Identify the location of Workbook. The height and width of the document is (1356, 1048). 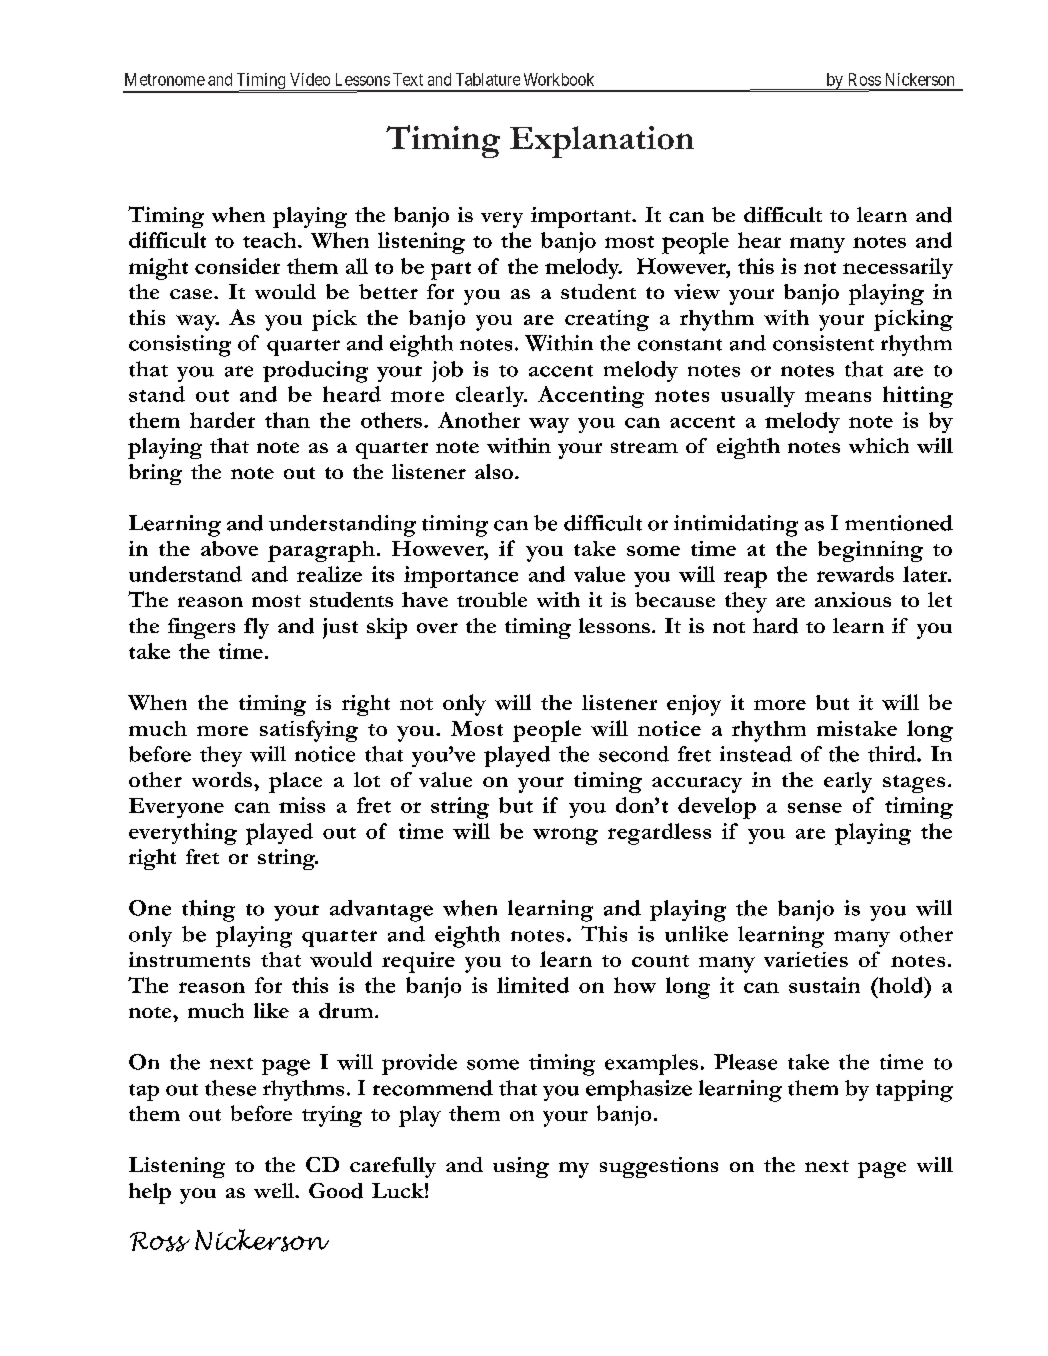
(559, 79).
